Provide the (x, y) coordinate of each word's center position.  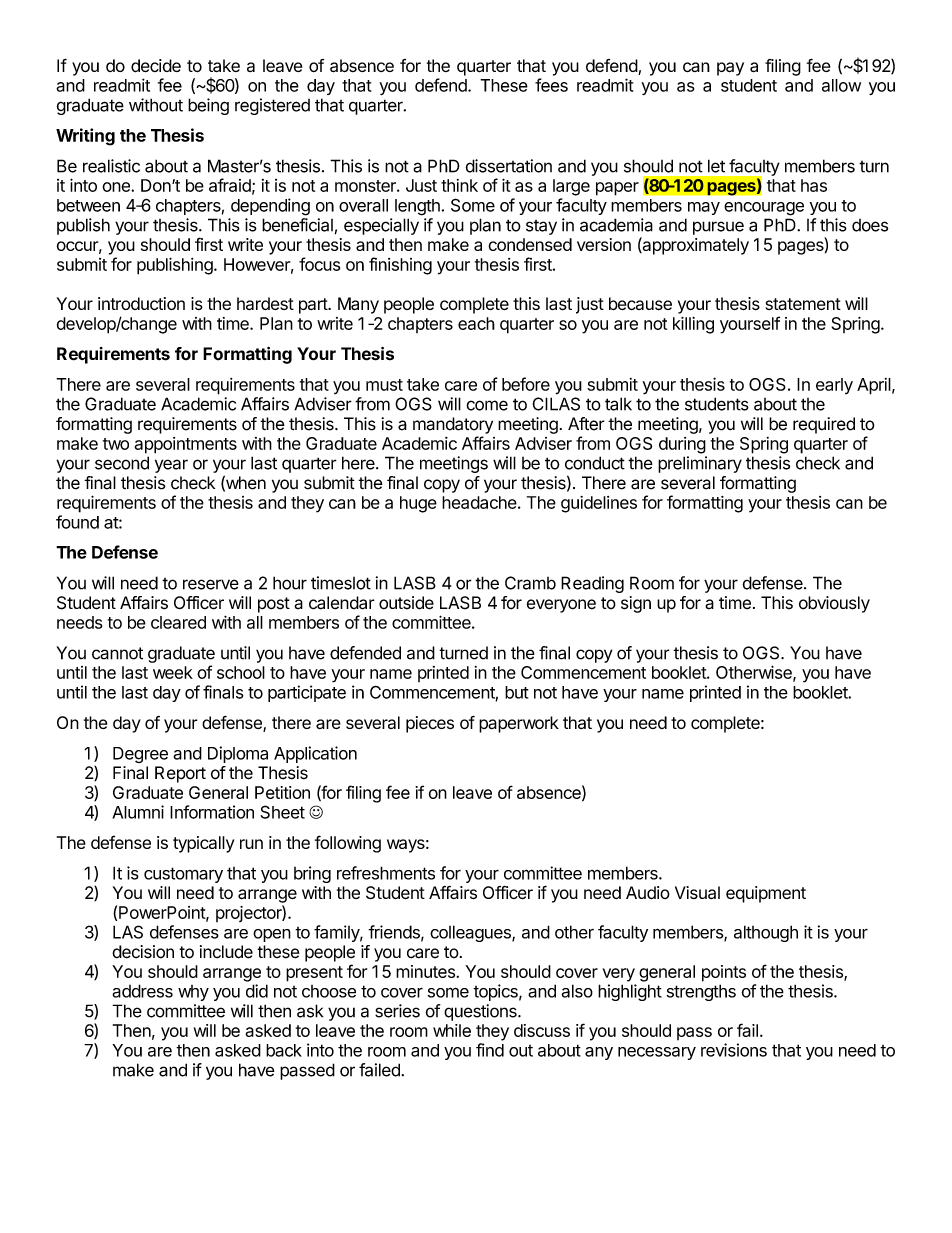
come (487, 405)
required (824, 425)
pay (730, 69)
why (193, 993)
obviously (834, 604)
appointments (186, 445)
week (173, 672)
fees (551, 85)
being (208, 106)
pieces (430, 724)
